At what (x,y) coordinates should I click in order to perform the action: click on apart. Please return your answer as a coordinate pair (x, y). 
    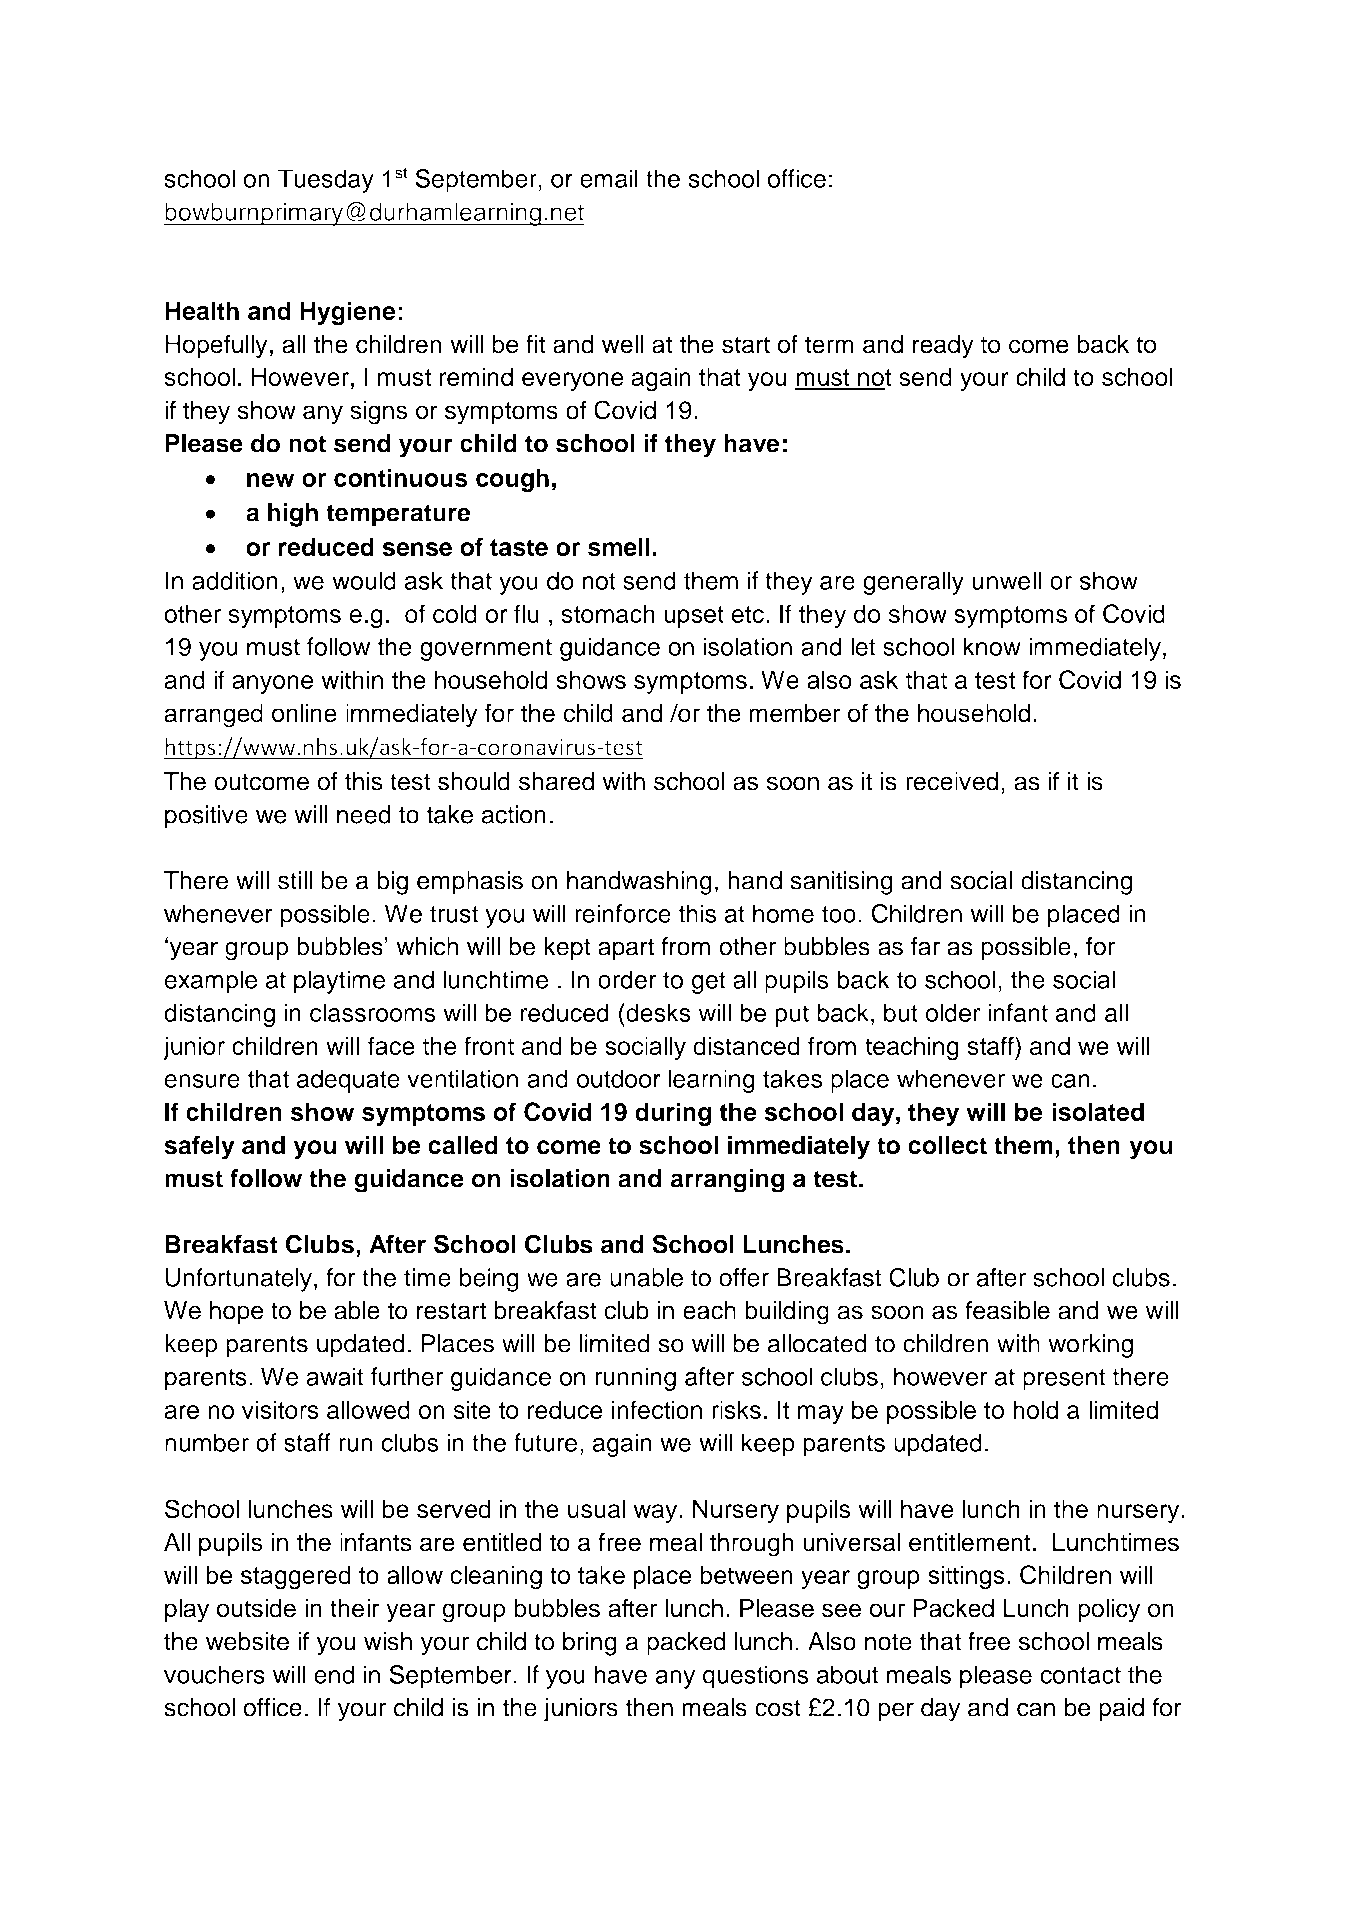
    Looking at the image, I should click on (626, 949).
